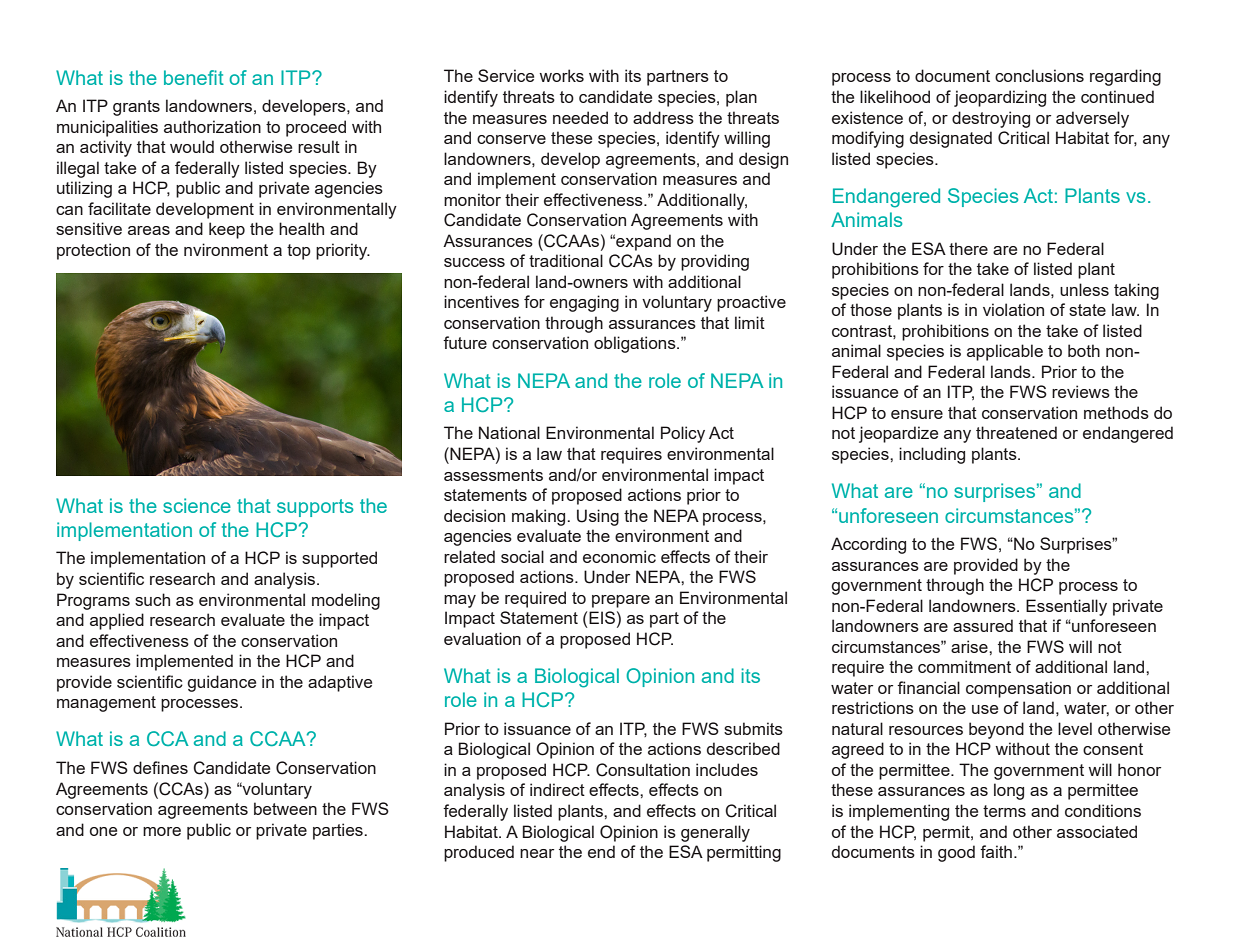  Describe the element at coordinates (221, 683) in the image. I see `guidance` at that location.
